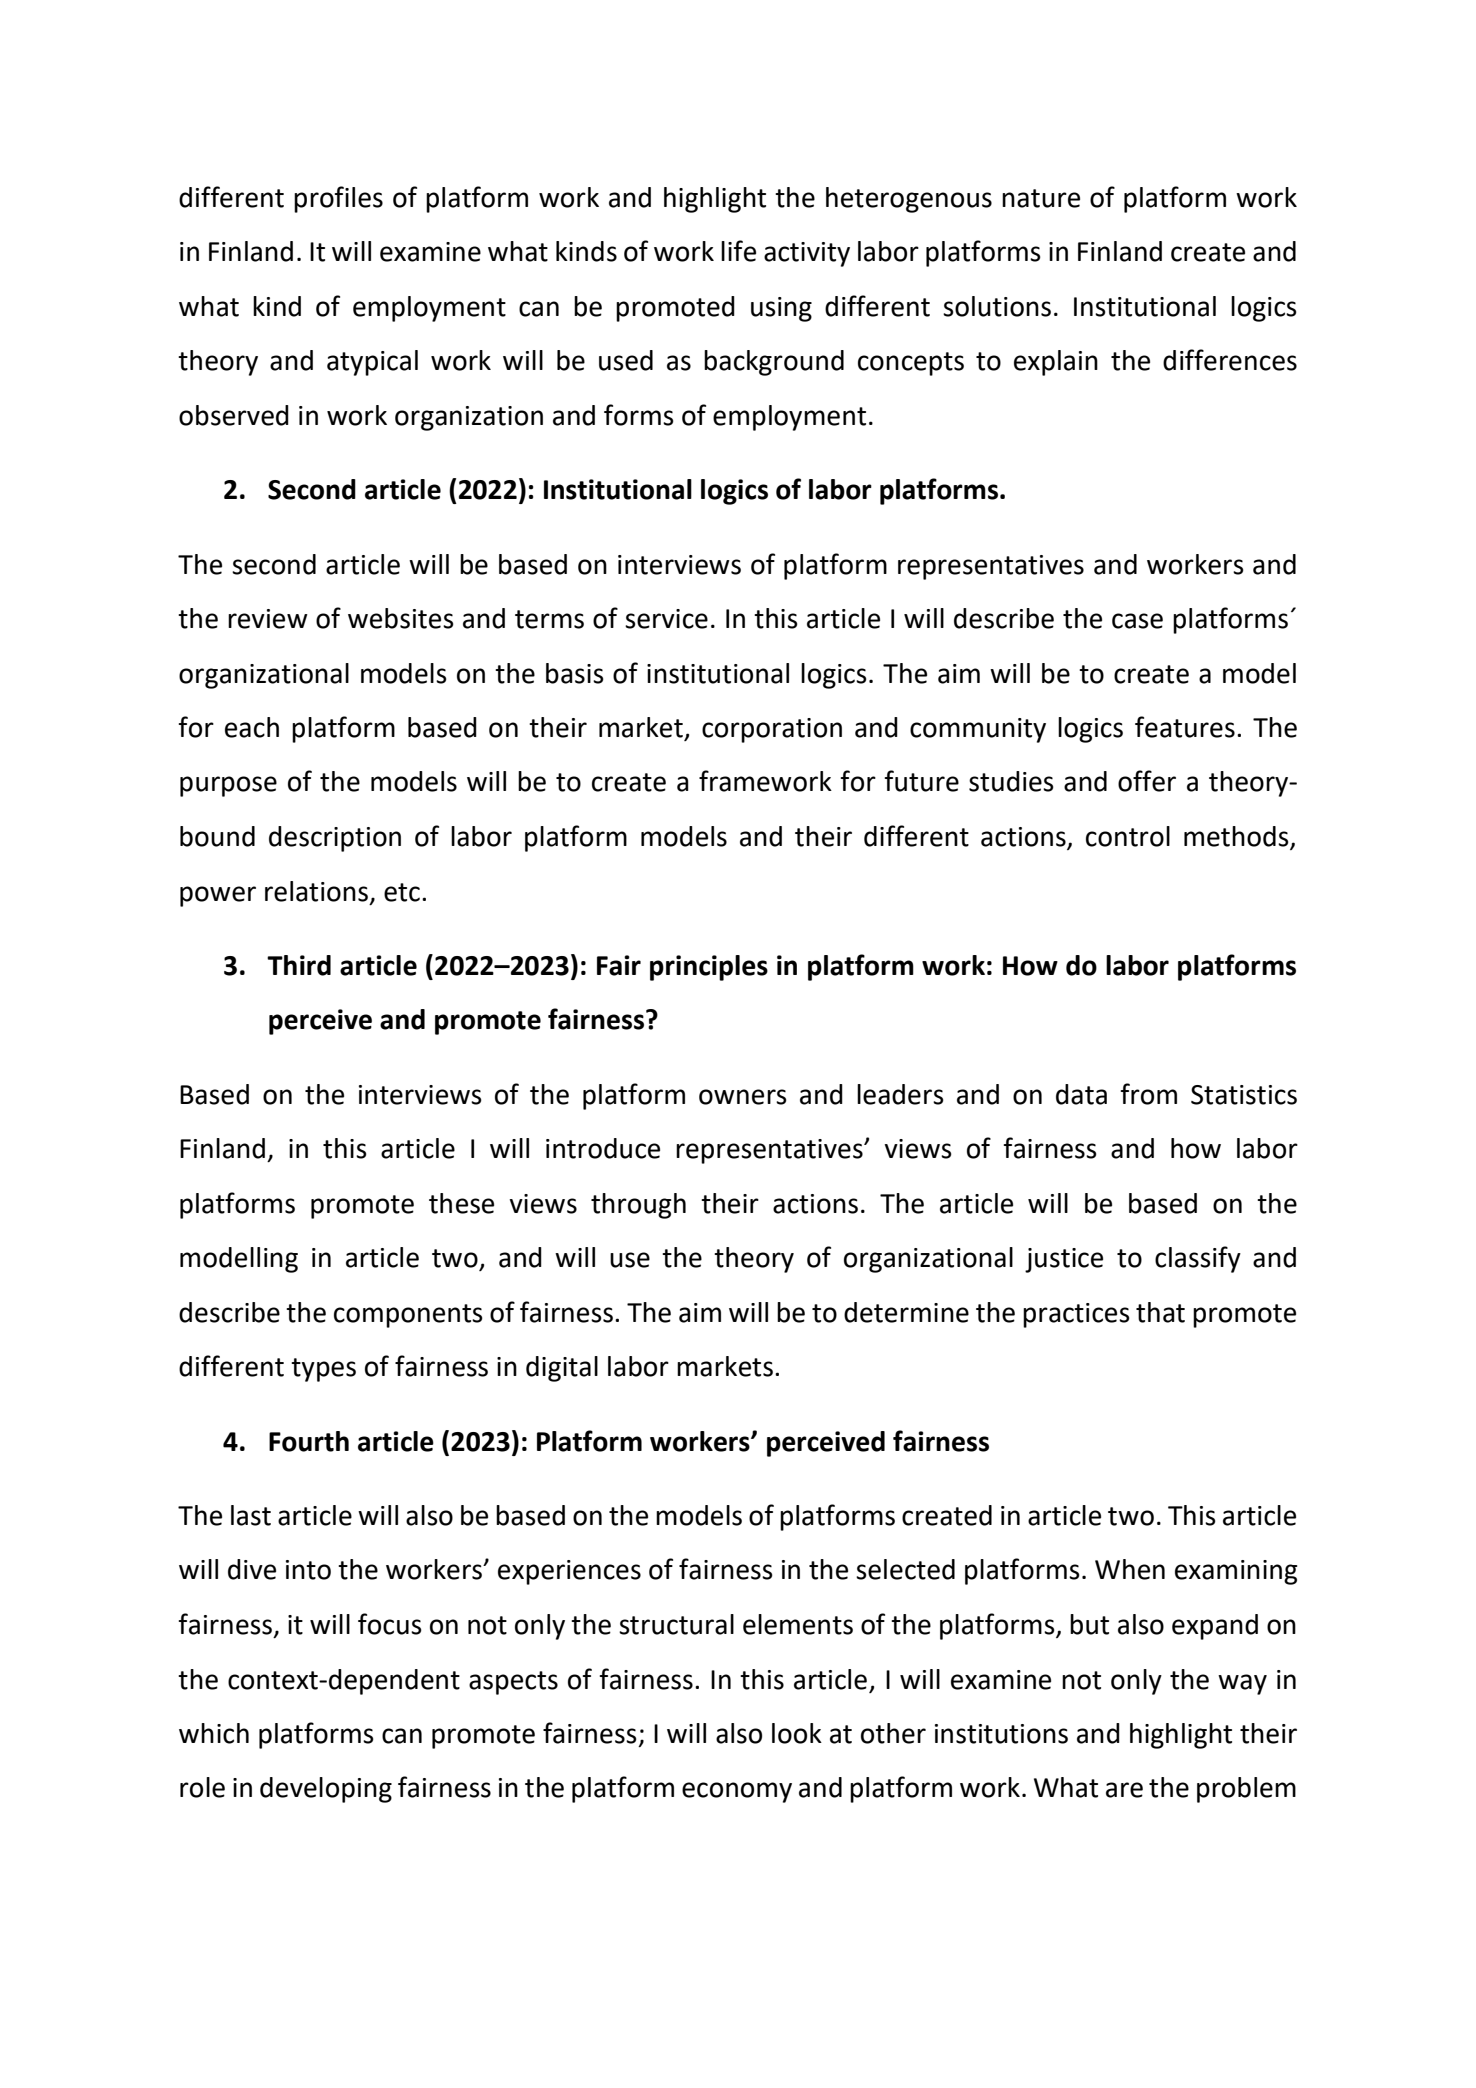 This document has height=2088, width=1476. I want to click on Third, so click(299, 965).
